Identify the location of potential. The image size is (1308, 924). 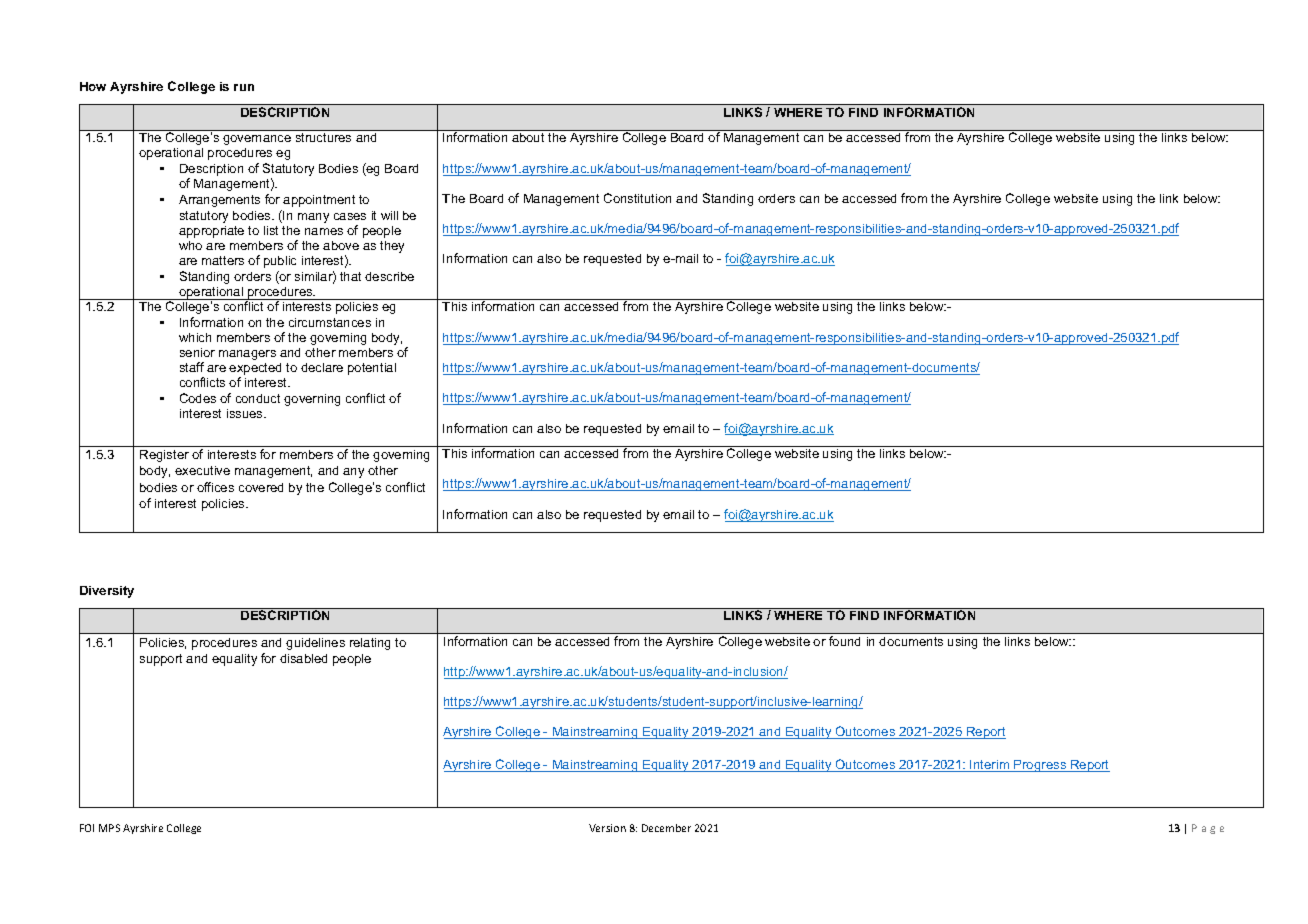
(372, 369).
